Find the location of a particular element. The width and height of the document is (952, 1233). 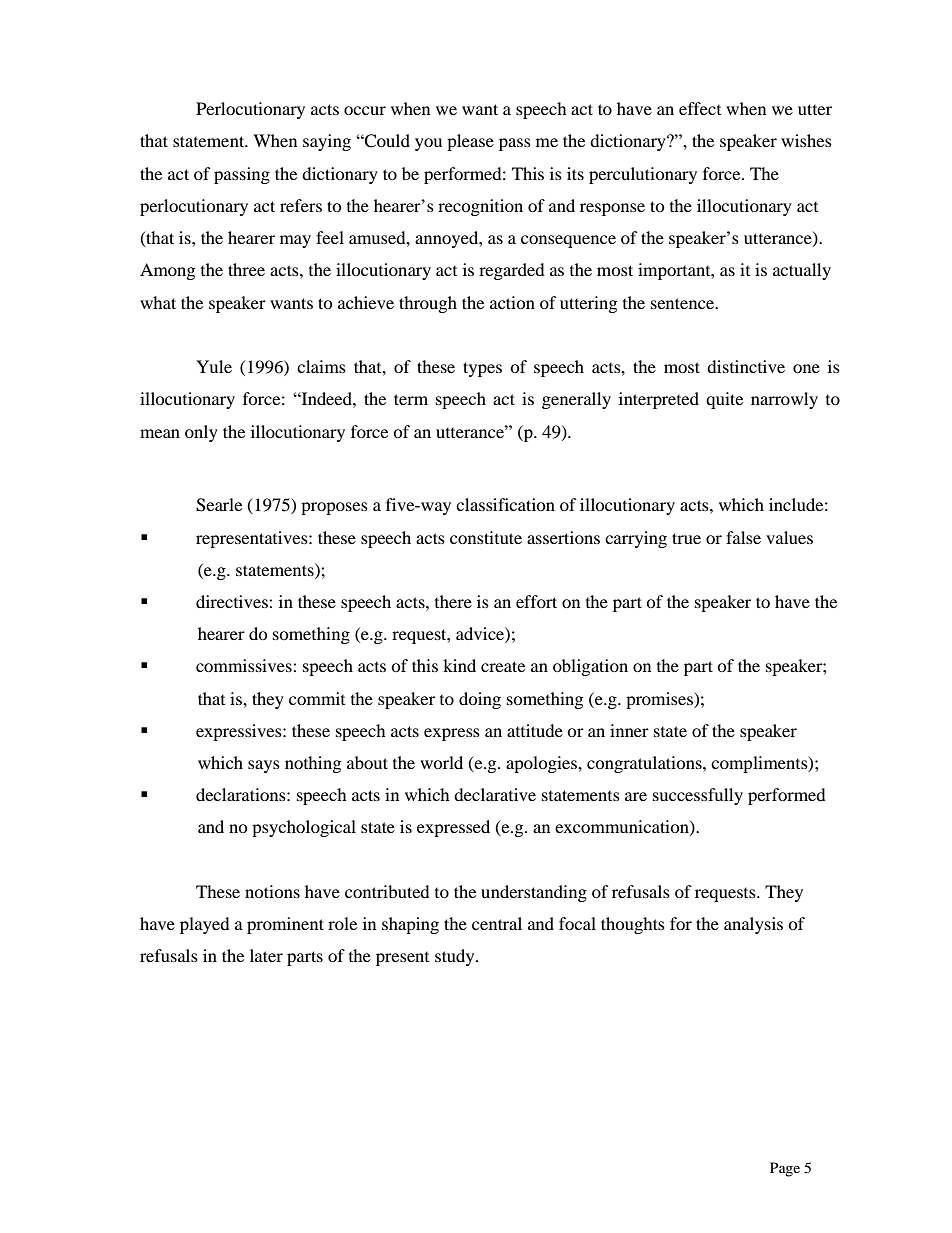

saying is located at coordinates (327, 142).
